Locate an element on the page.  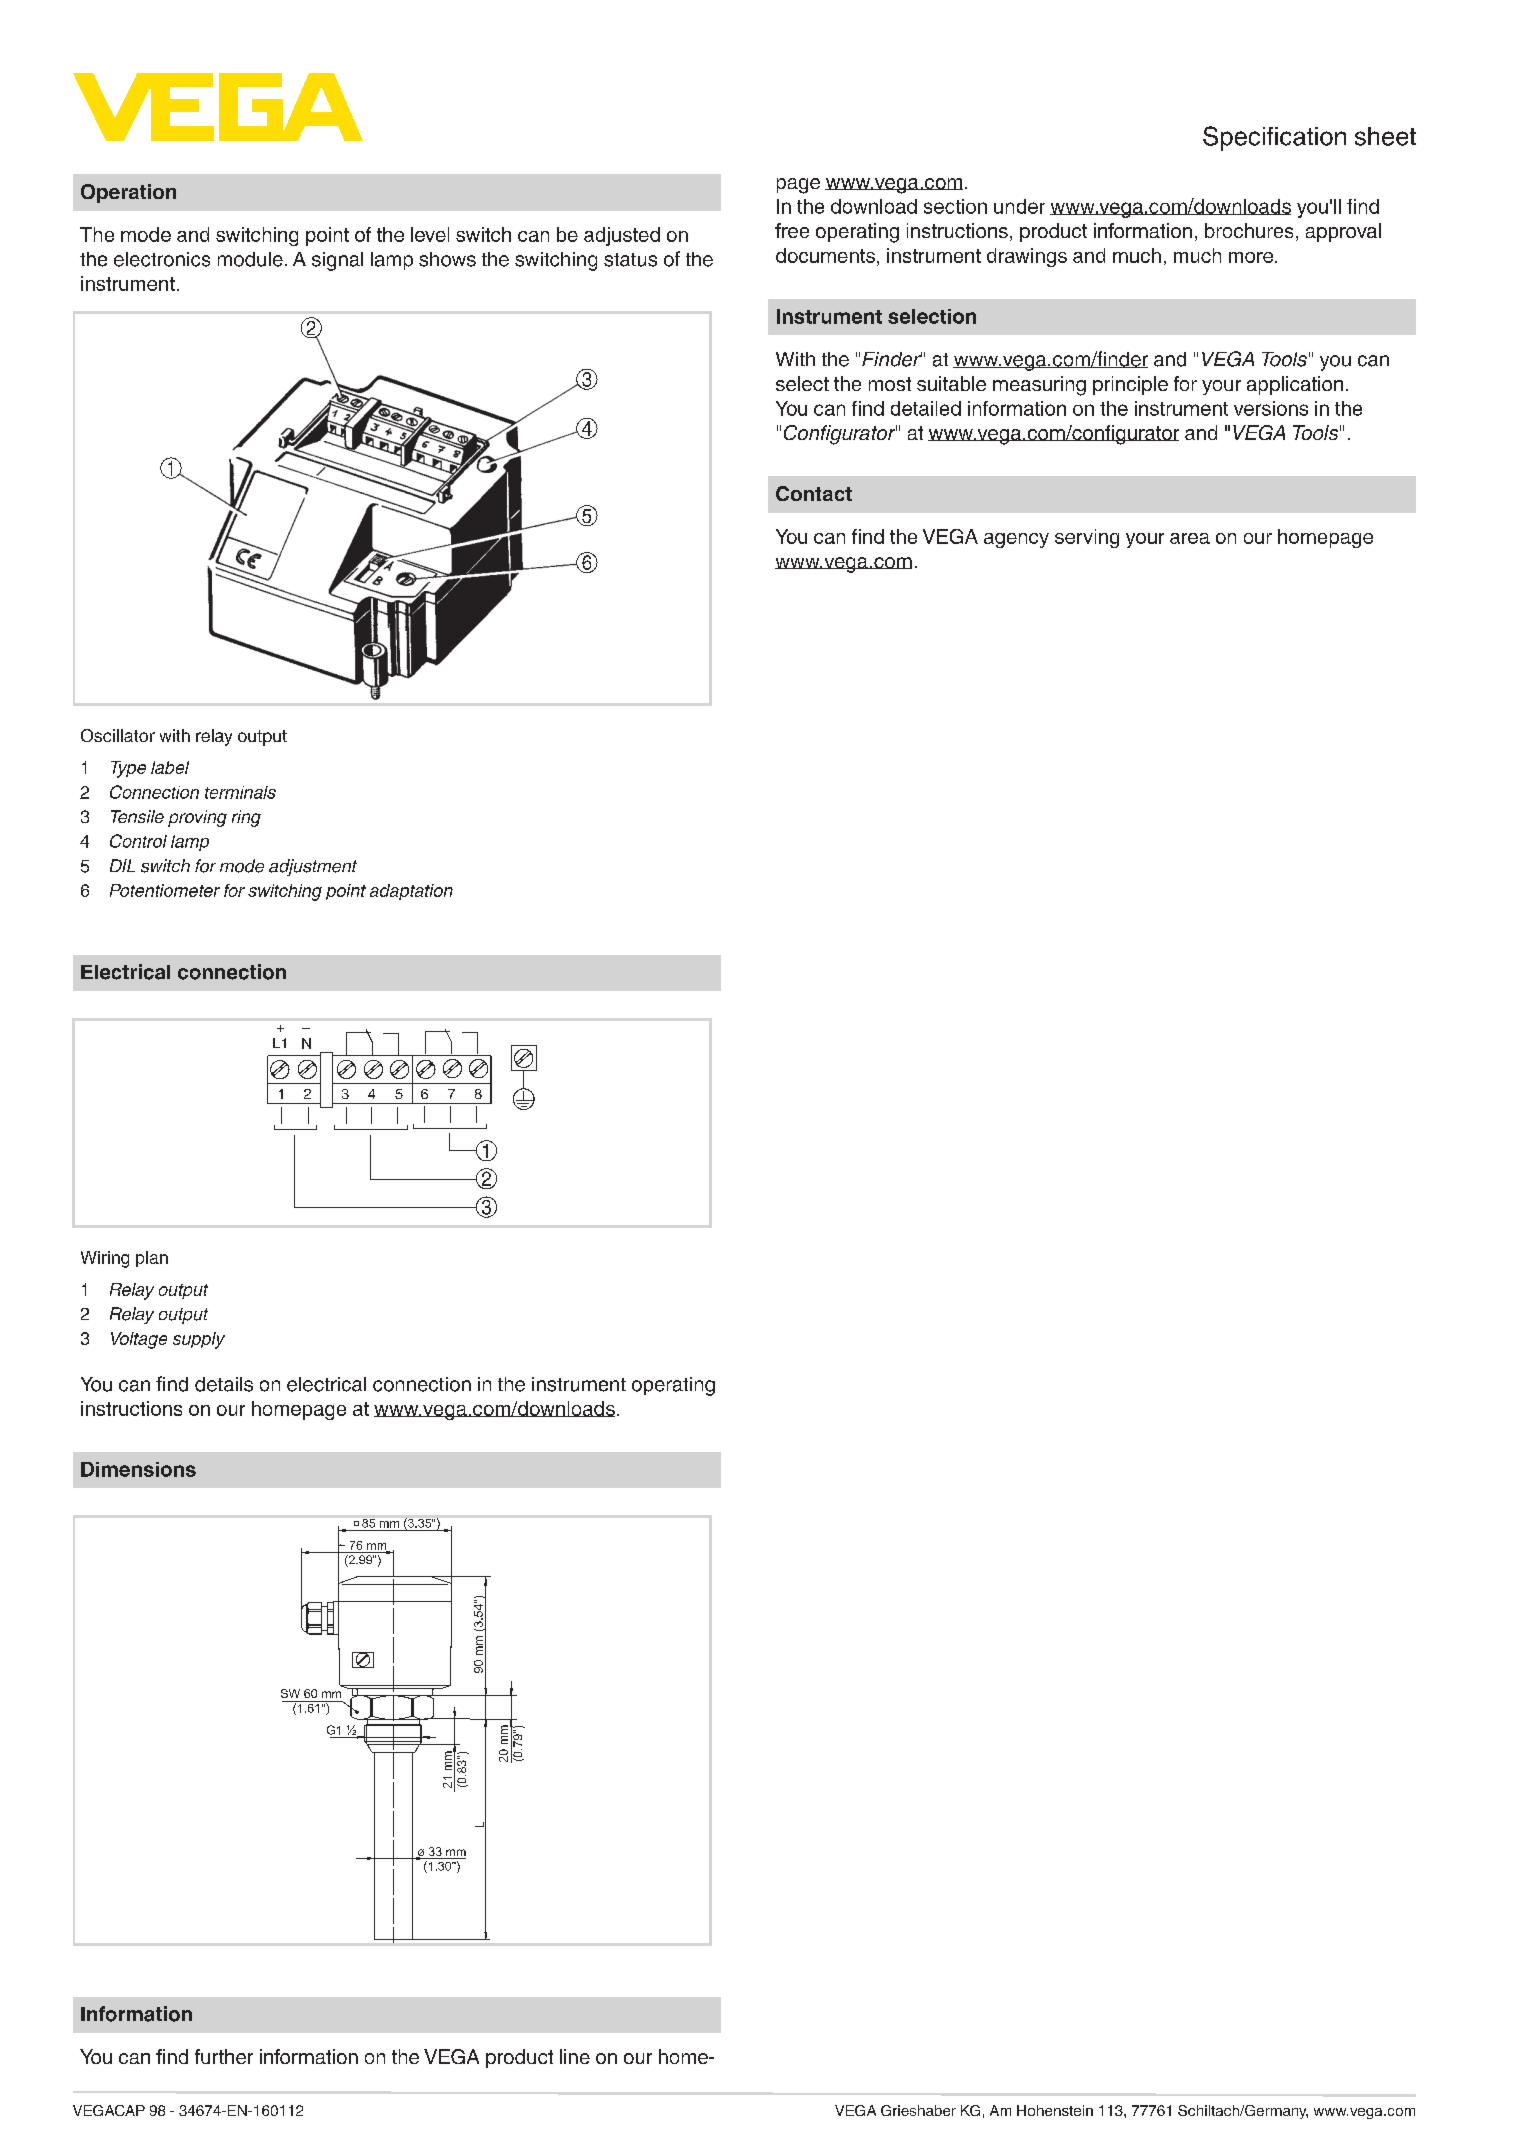
further is located at coordinates (224, 2056).
